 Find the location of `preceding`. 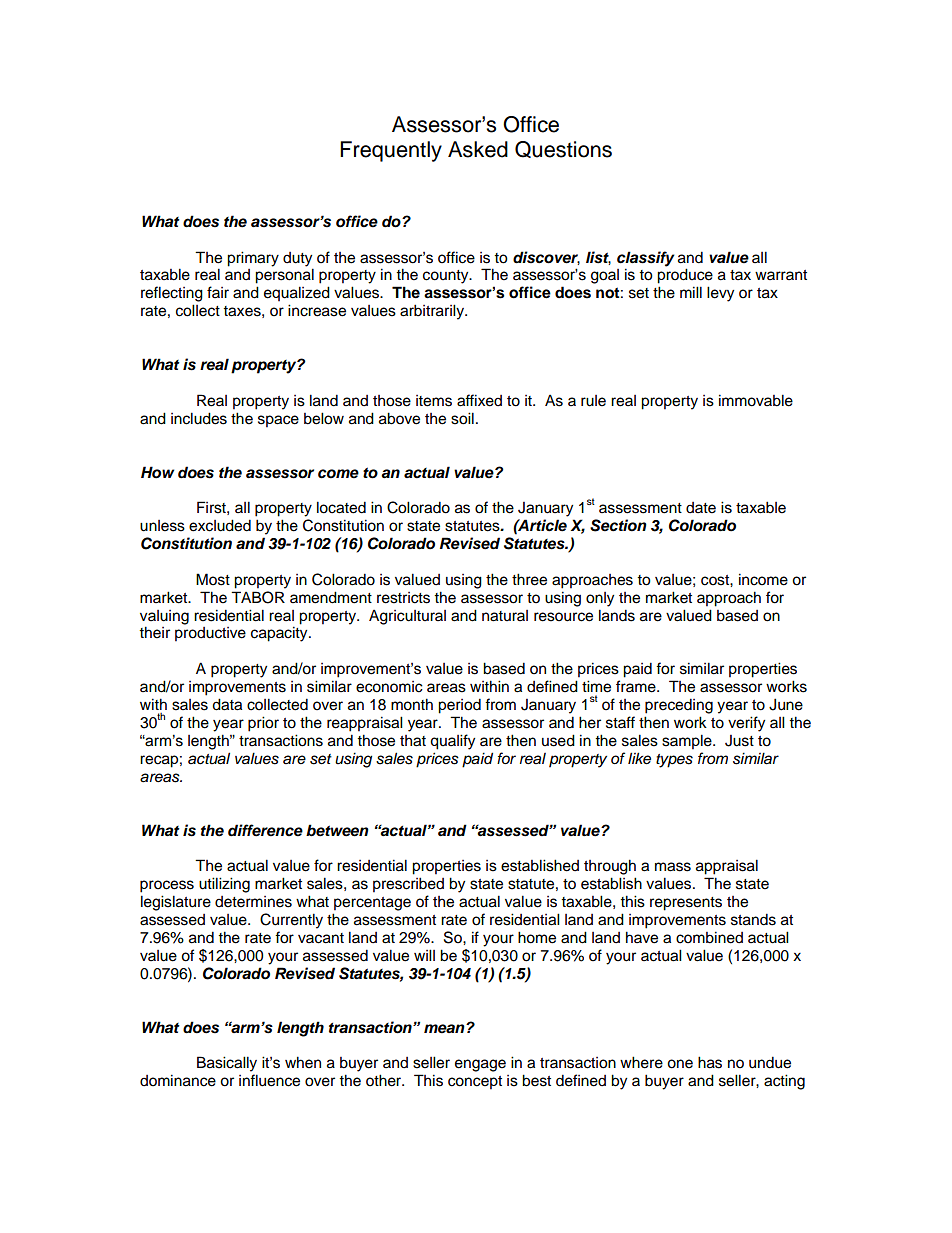

preceding is located at coordinates (679, 706).
